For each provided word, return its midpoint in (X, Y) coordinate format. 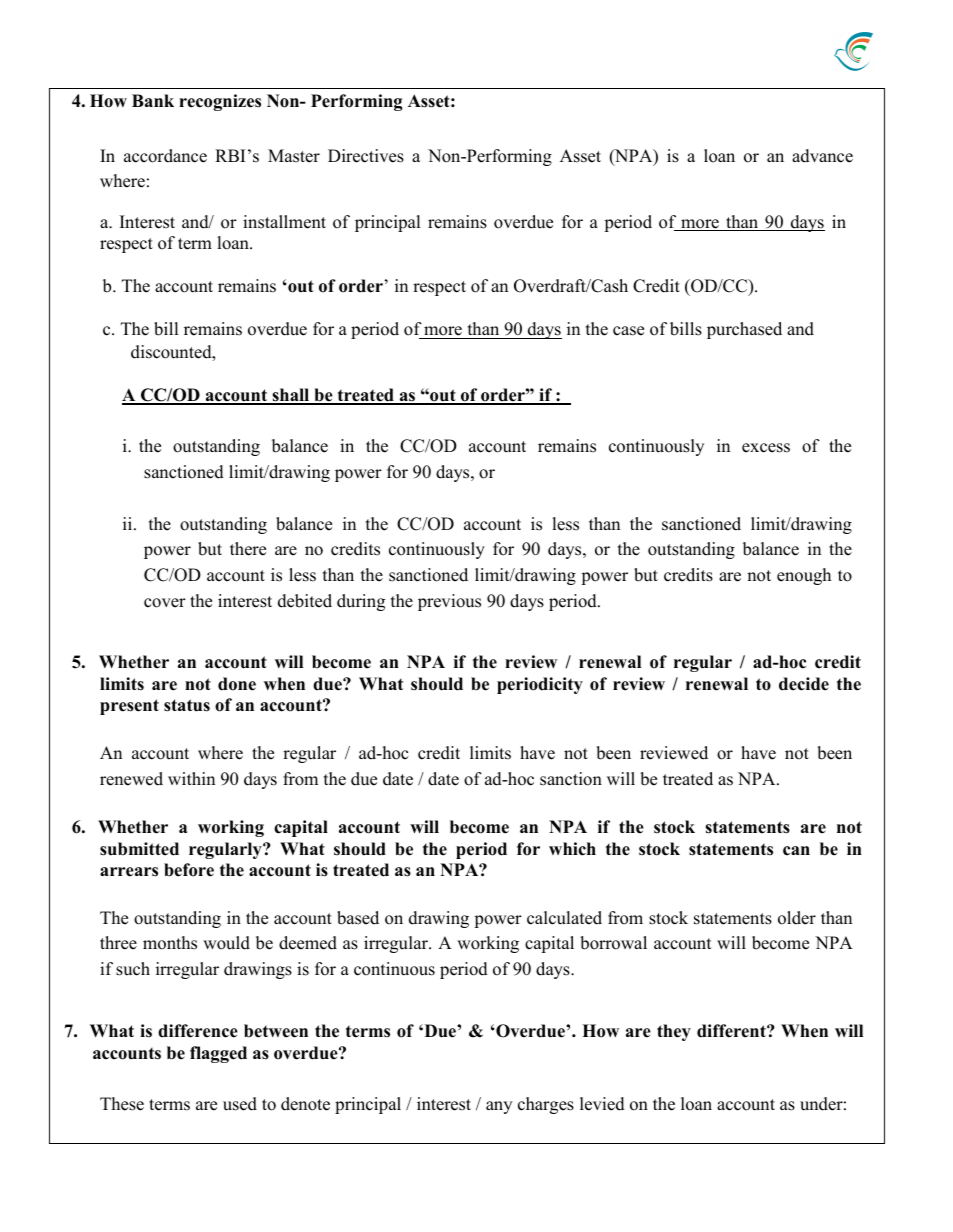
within (191, 778)
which (572, 849)
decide (804, 684)
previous (449, 602)
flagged (218, 1054)
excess (766, 448)
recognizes (220, 102)
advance (822, 156)
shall (291, 396)
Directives (366, 156)
